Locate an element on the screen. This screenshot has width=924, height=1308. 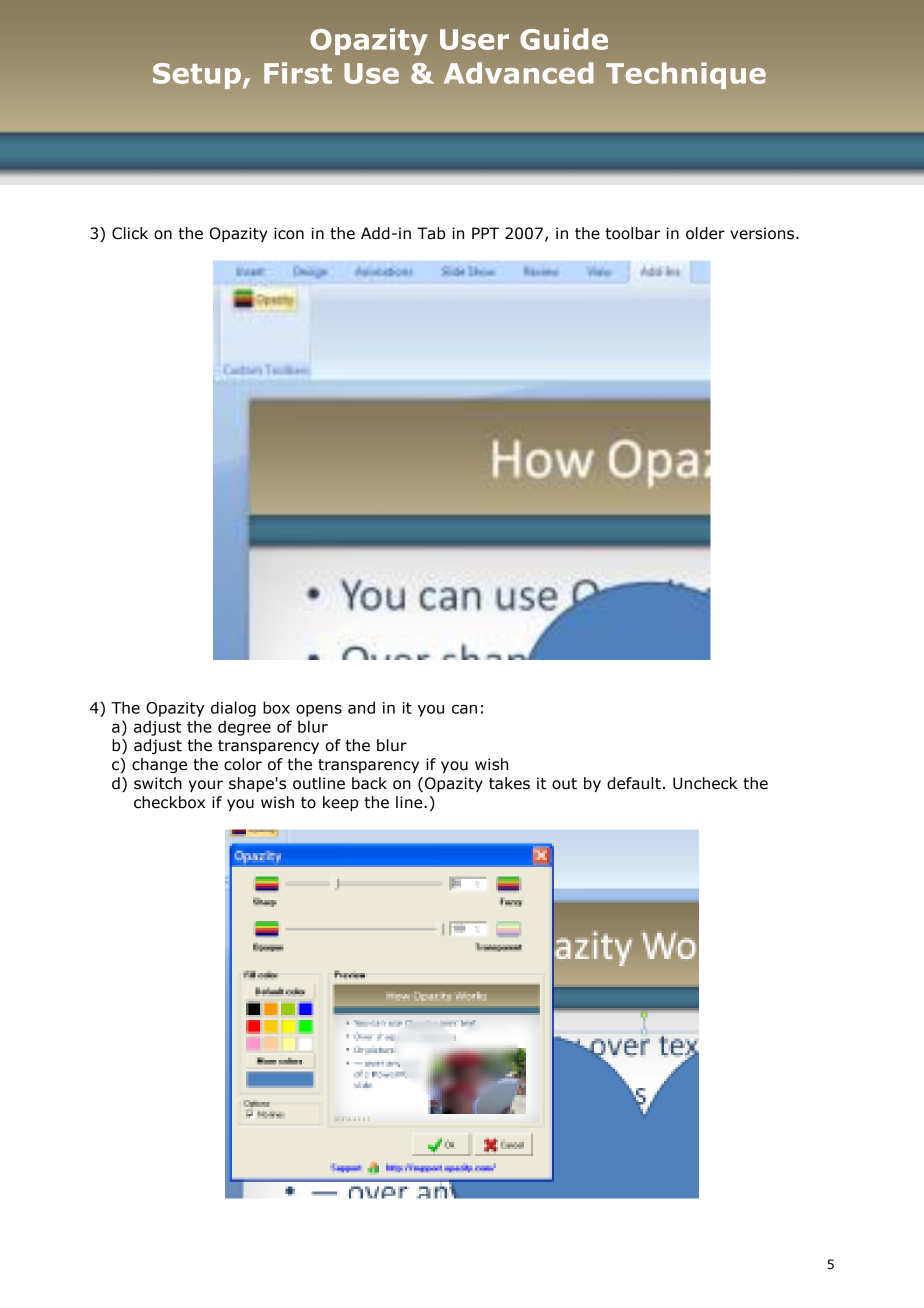
User is located at coordinates (474, 39).
